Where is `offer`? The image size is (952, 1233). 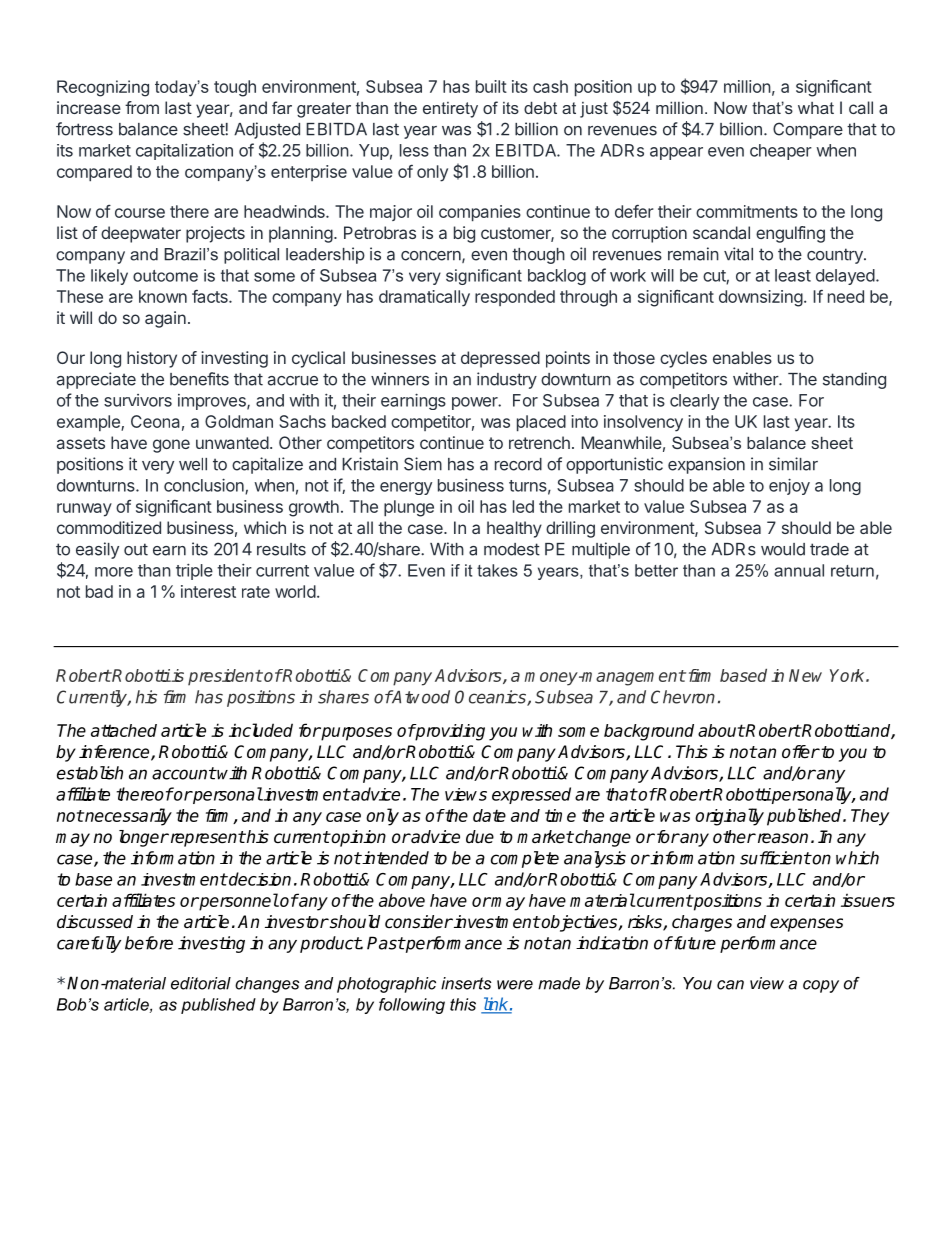 offer is located at coordinates (801, 752).
